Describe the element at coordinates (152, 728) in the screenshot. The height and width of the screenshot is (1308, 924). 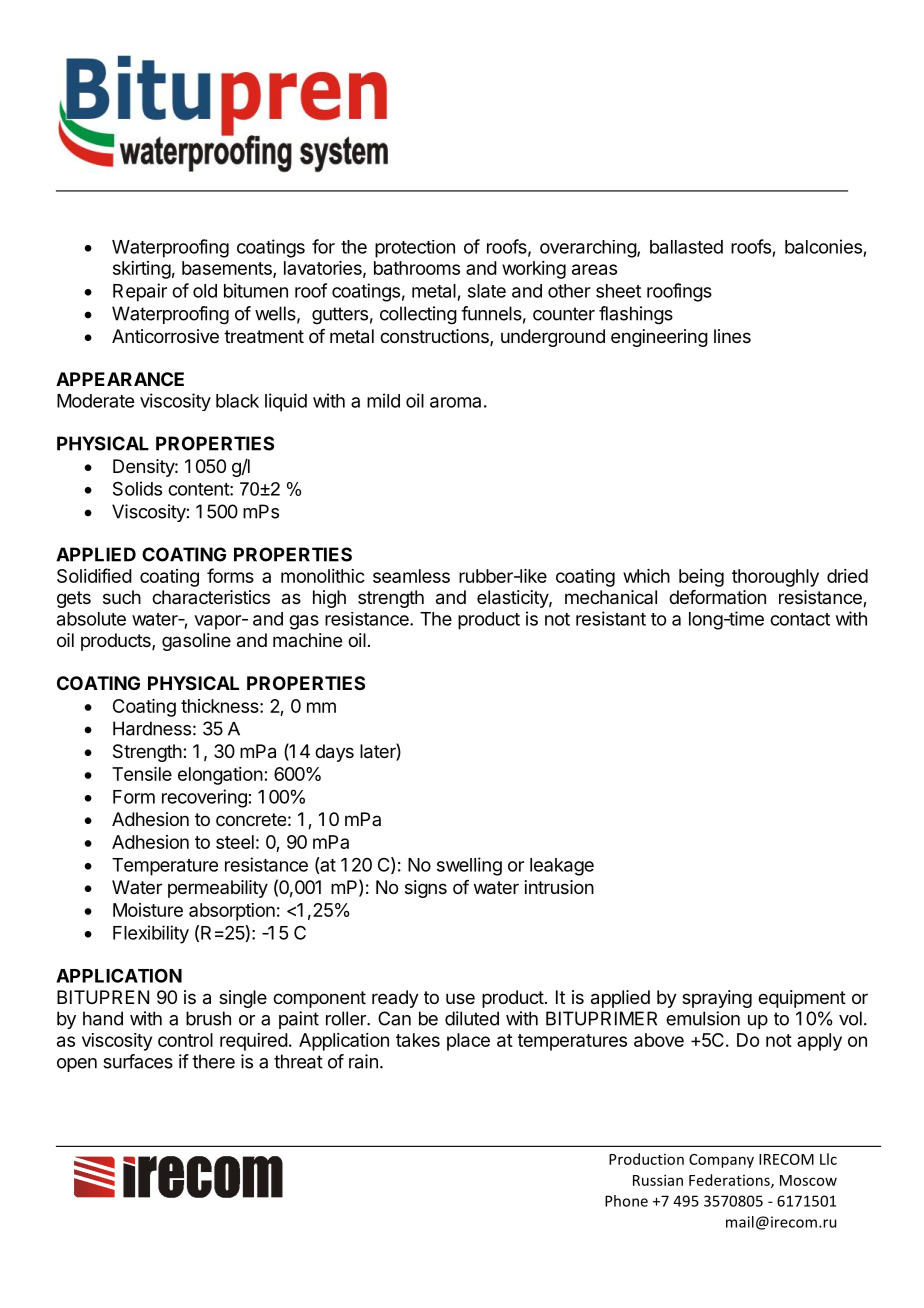
I see `Hardness` at that location.
